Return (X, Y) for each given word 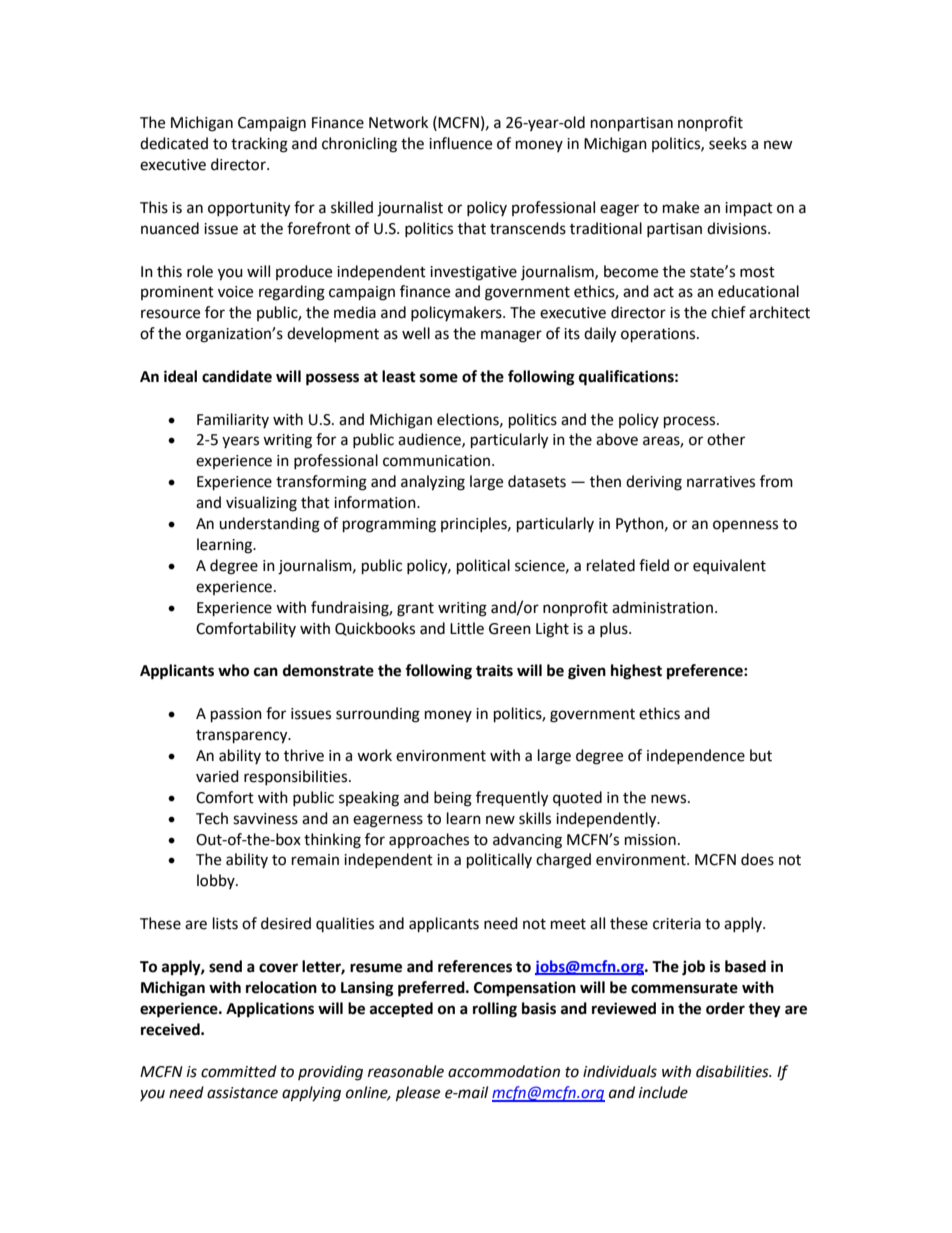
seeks (728, 143)
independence (696, 756)
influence (460, 143)
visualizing (261, 504)
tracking (259, 145)
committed (239, 1071)
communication (436, 461)
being (453, 799)
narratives (721, 482)
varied (217, 776)
